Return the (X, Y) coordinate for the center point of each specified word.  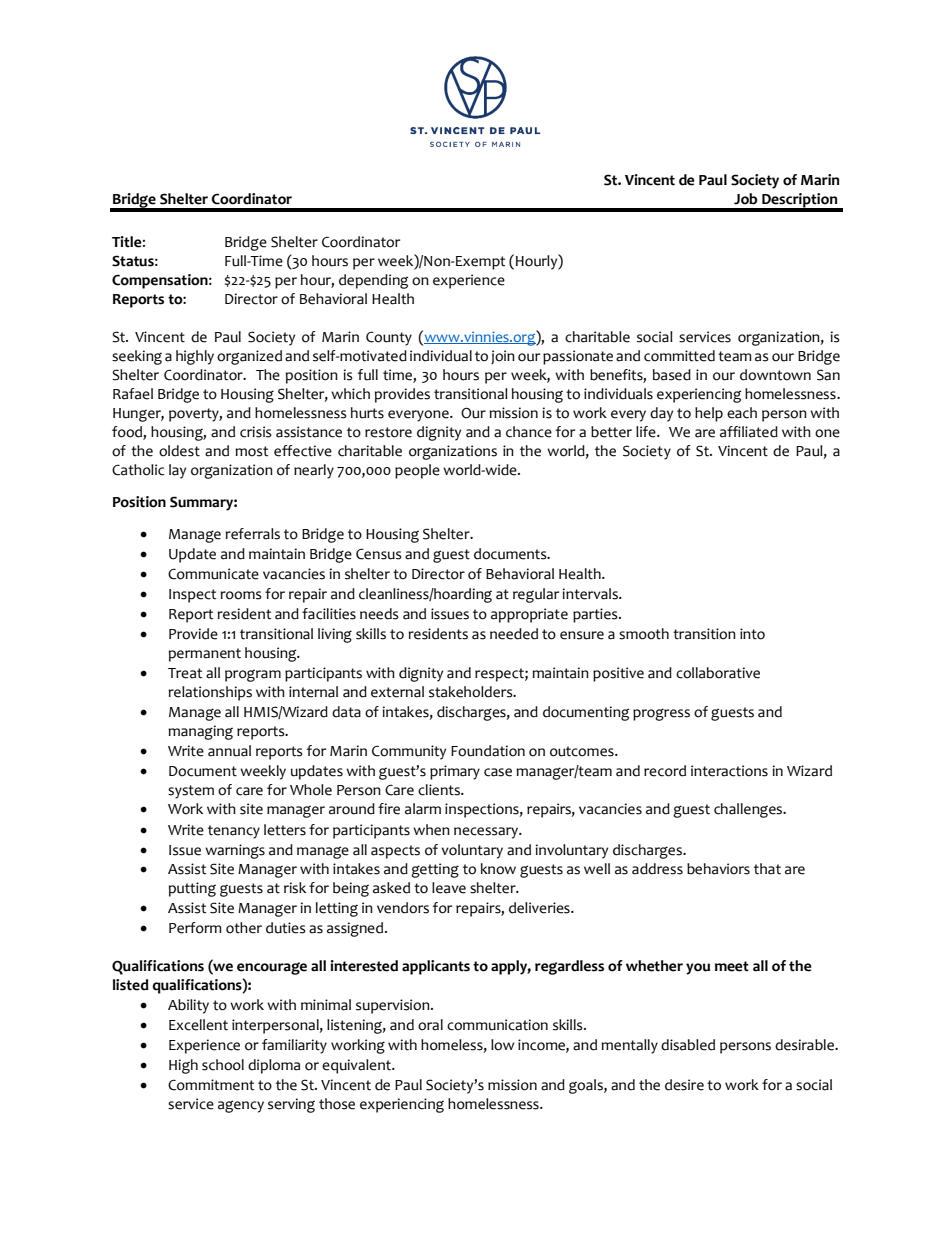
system (191, 792)
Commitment (211, 1085)
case (498, 772)
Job (746, 199)
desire (684, 1085)
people (417, 471)
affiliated (749, 432)
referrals (252, 534)
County (389, 338)
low (502, 1045)
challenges (749, 810)
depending (373, 281)
